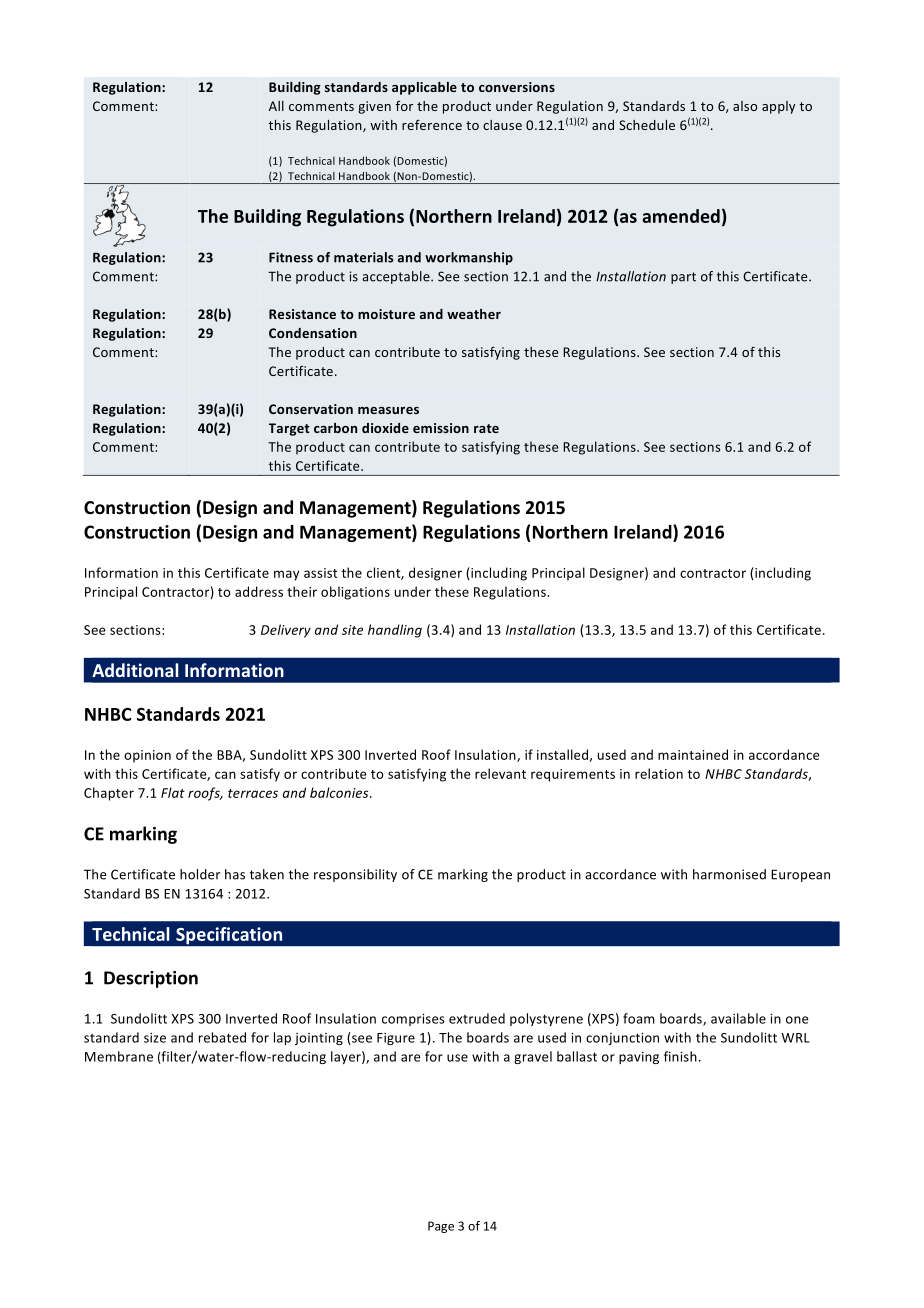  I want to click on reference, so click(432, 124).
